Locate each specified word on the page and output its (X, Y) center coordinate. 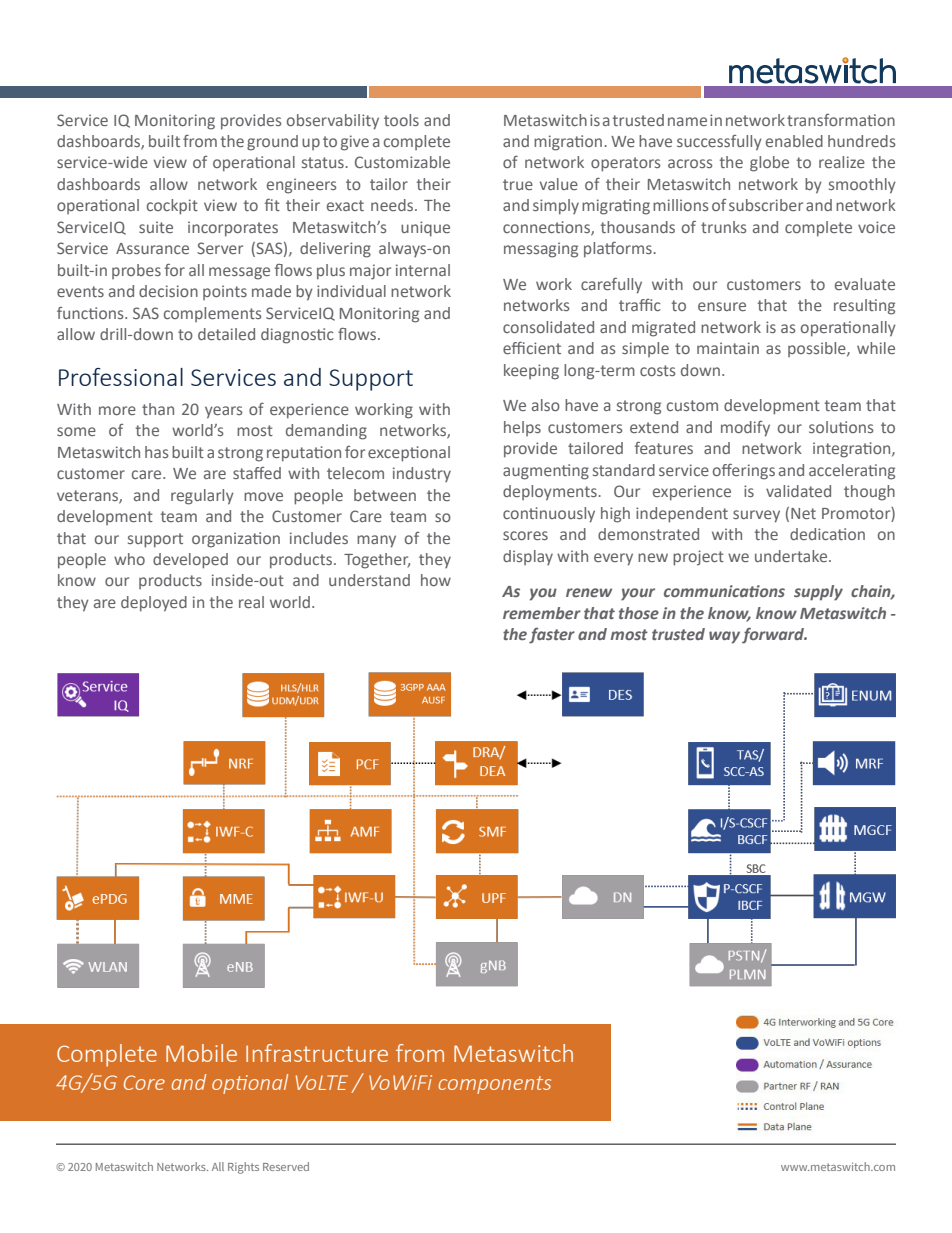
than (158, 409)
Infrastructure (317, 1053)
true (518, 184)
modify (745, 429)
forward (774, 635)
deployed (154, 604)
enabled (794, 141)
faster (552, 636)
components (494, 1085)
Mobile (201, 1053)
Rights (243, 1168)
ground (272, 143)
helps (522, 428)
